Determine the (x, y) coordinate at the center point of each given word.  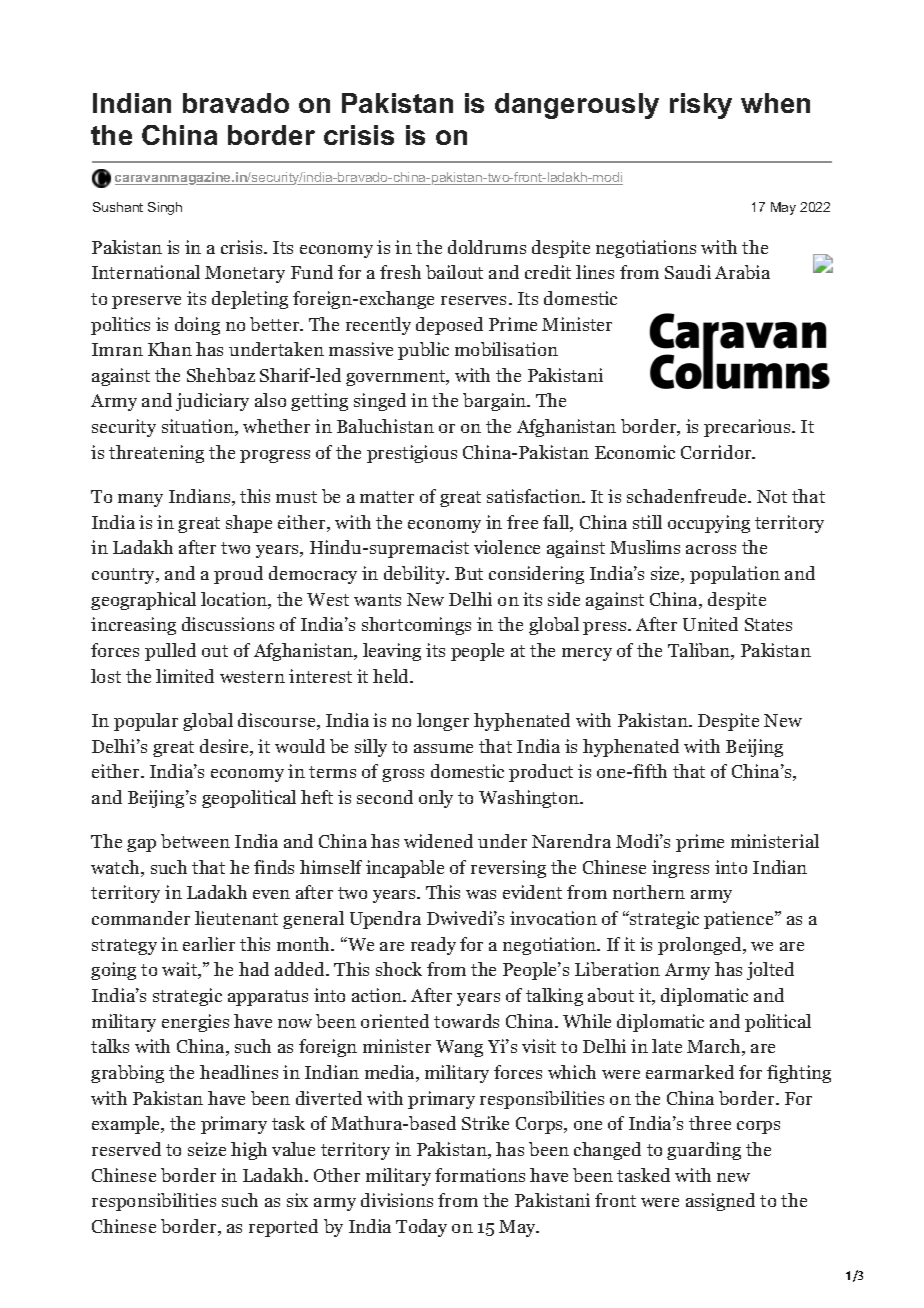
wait (181, 970)
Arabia (742, 272)
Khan (170, 349)
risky (701, 106)
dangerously (577, 106)
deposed (449, 326)
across (711, 549)
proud (238, 575)
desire (225, 747)
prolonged (701, 946)
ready (433, 946)
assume (443, 748)
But (469, 573)
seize (207, 1149)
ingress (680, 869)
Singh (165, 208)
